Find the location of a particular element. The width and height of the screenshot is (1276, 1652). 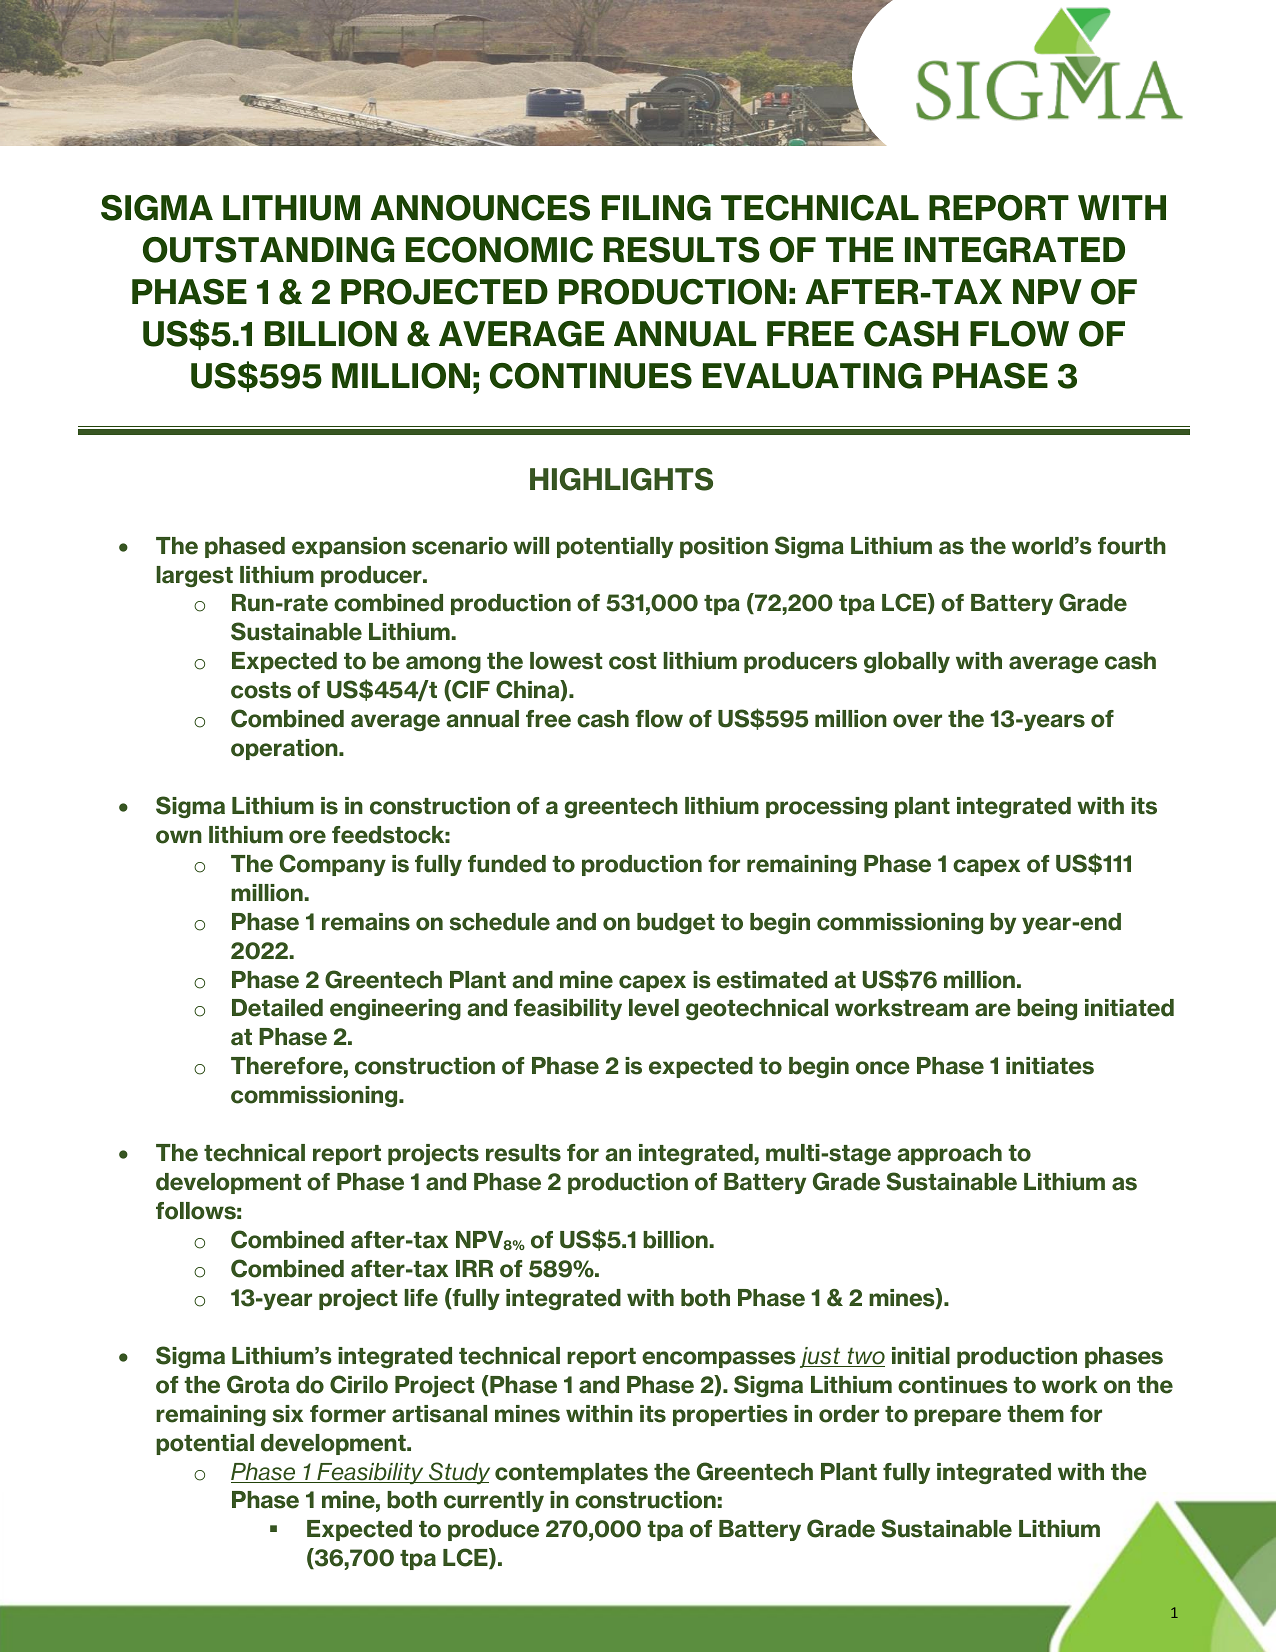

HIGHLIGHTS is located at coordinates (621, 479).
